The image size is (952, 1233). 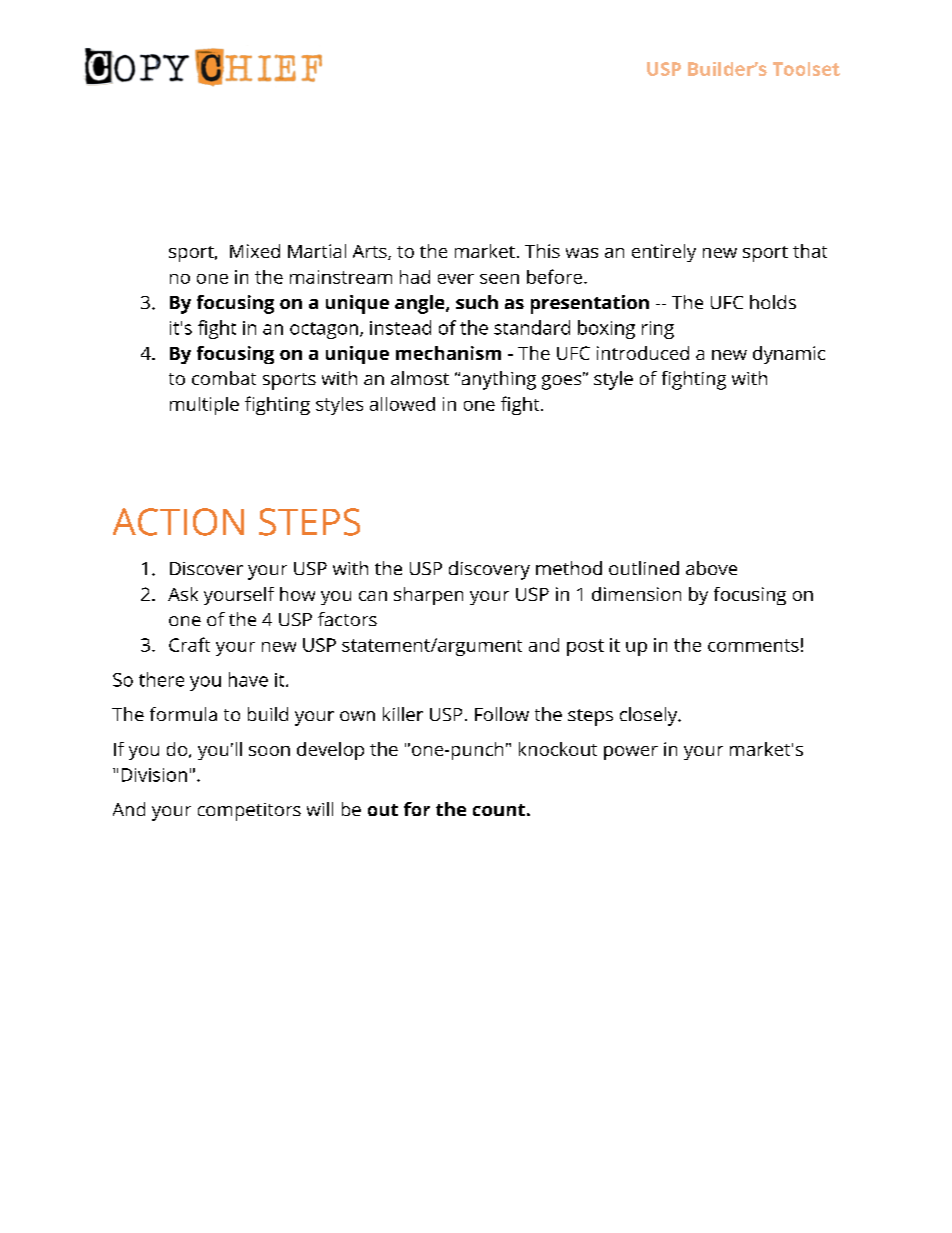 I want to click on Mixed, so click(x=255, y=251).
